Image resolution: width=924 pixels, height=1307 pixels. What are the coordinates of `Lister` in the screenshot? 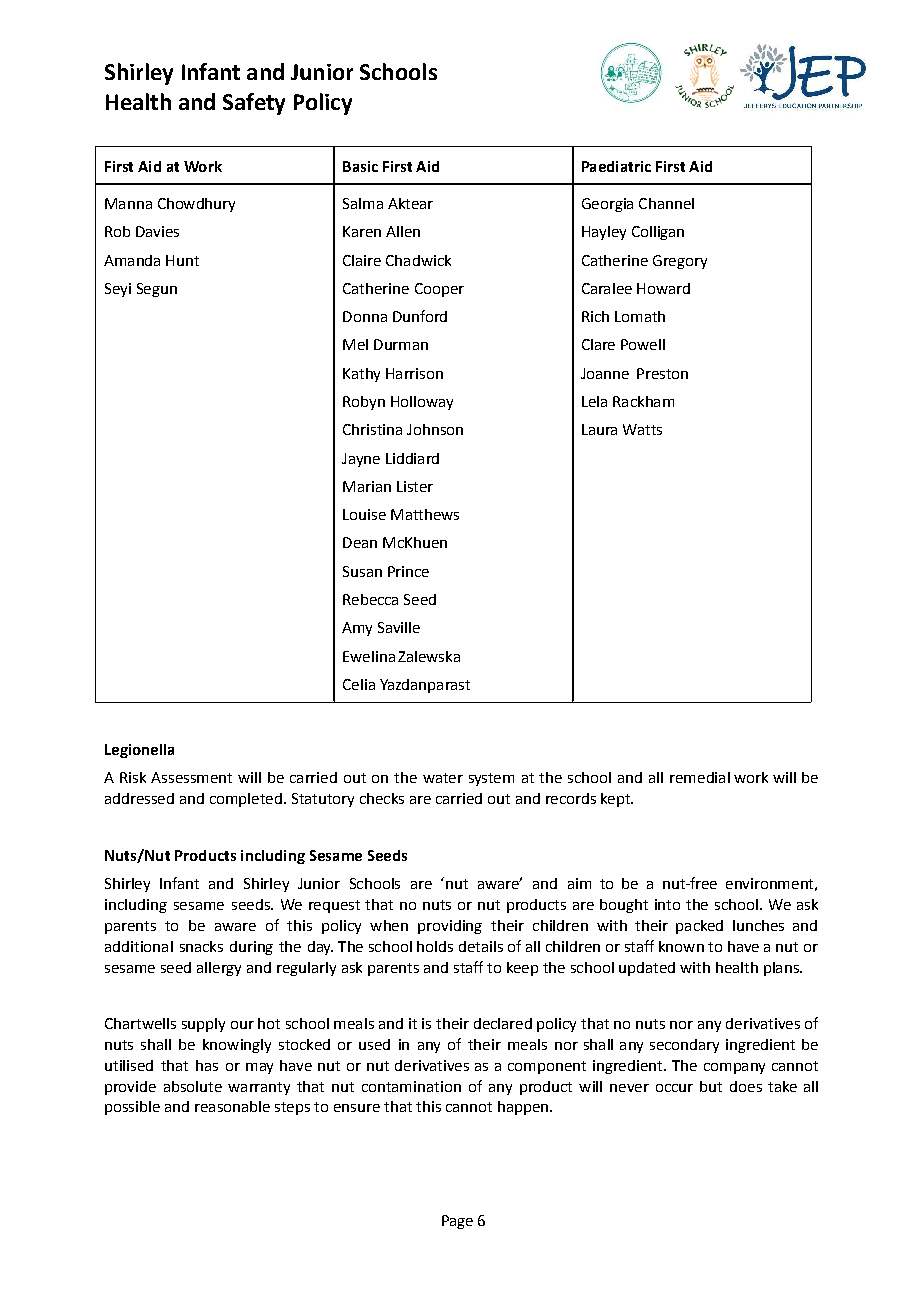 It's located at (415, 486).
